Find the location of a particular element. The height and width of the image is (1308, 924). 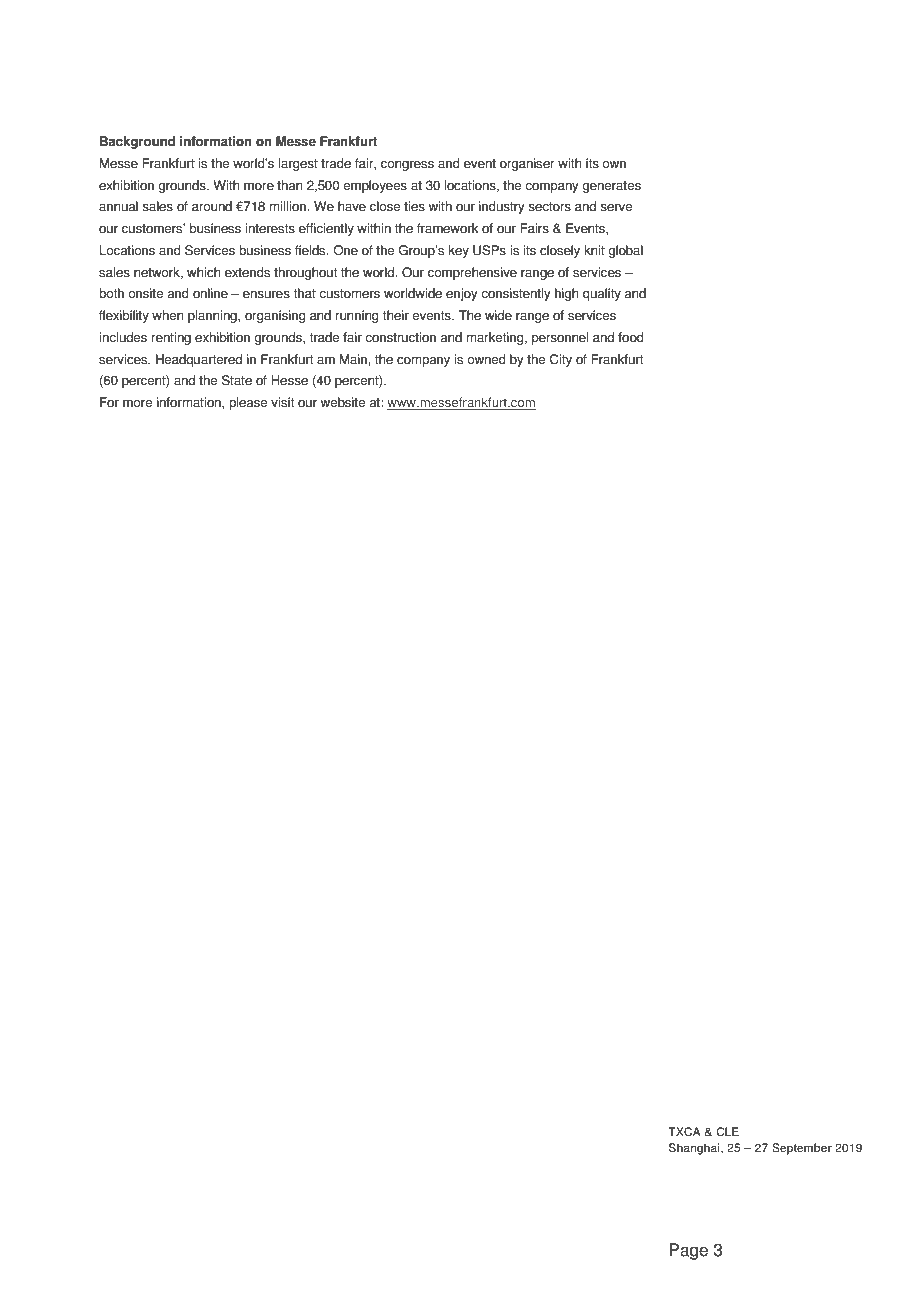

visit is located at coordinates (282, 402).
